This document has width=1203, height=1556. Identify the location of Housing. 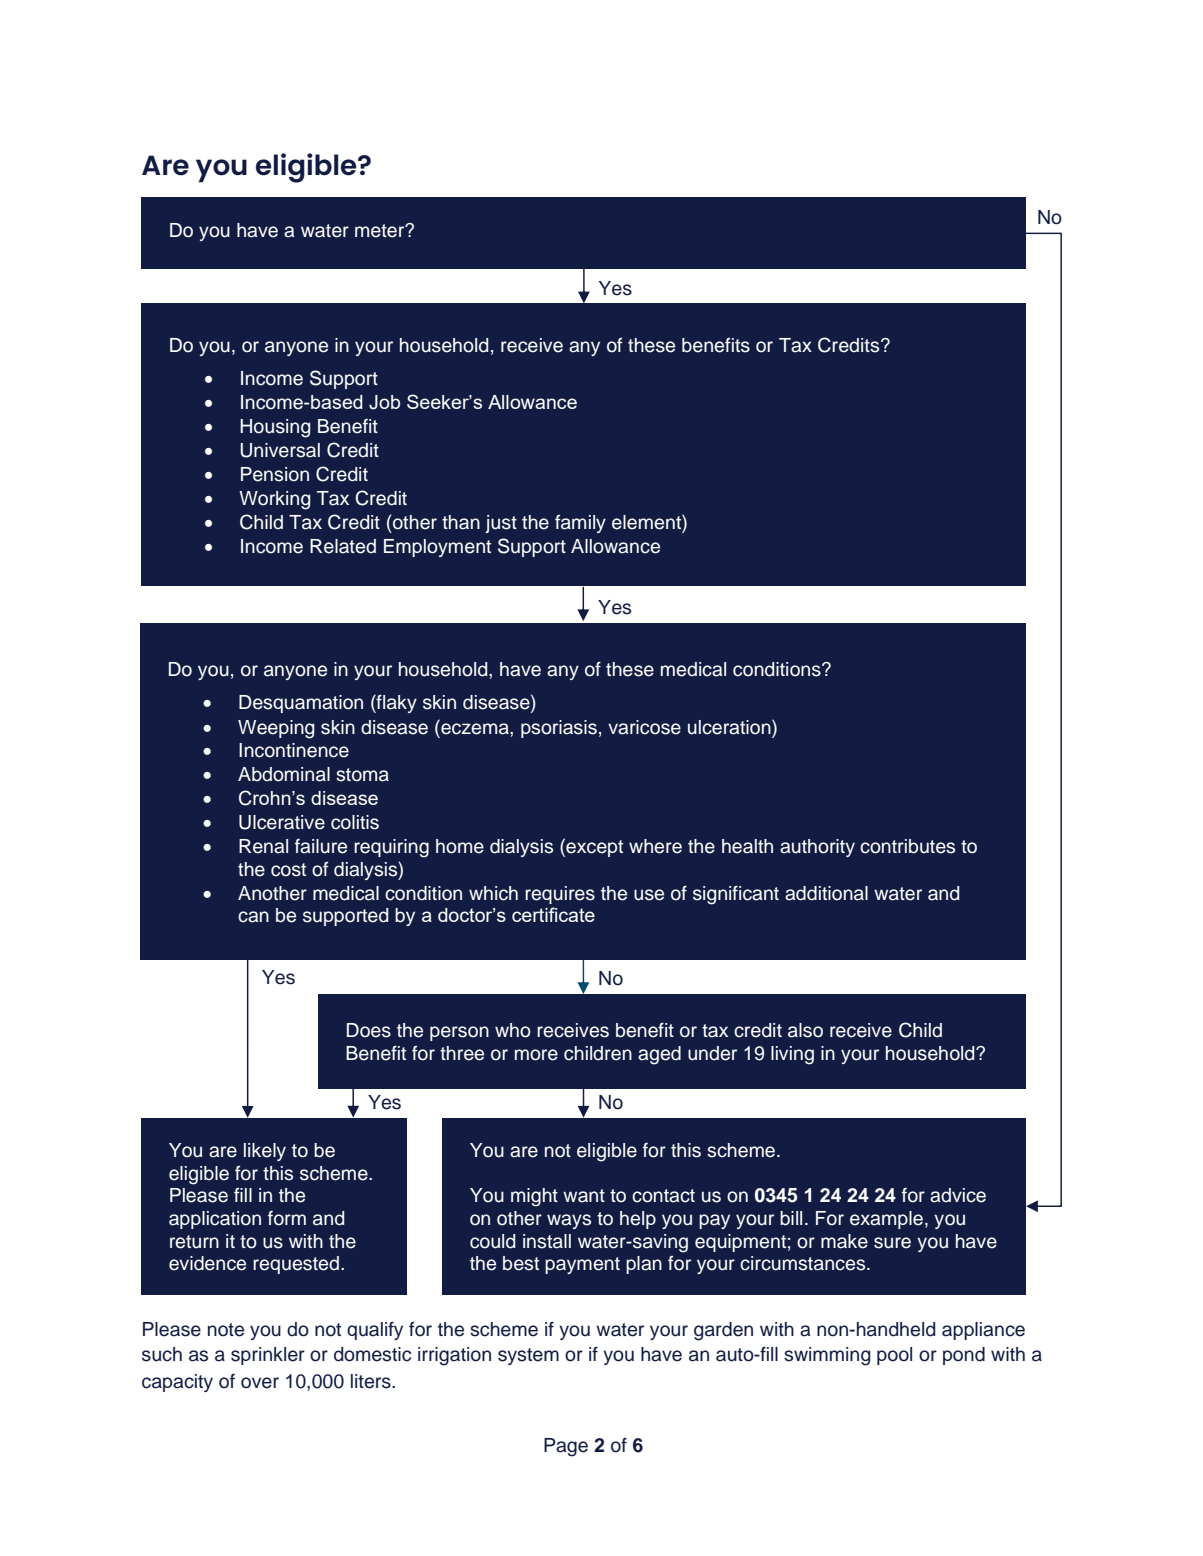
(275, 428).
